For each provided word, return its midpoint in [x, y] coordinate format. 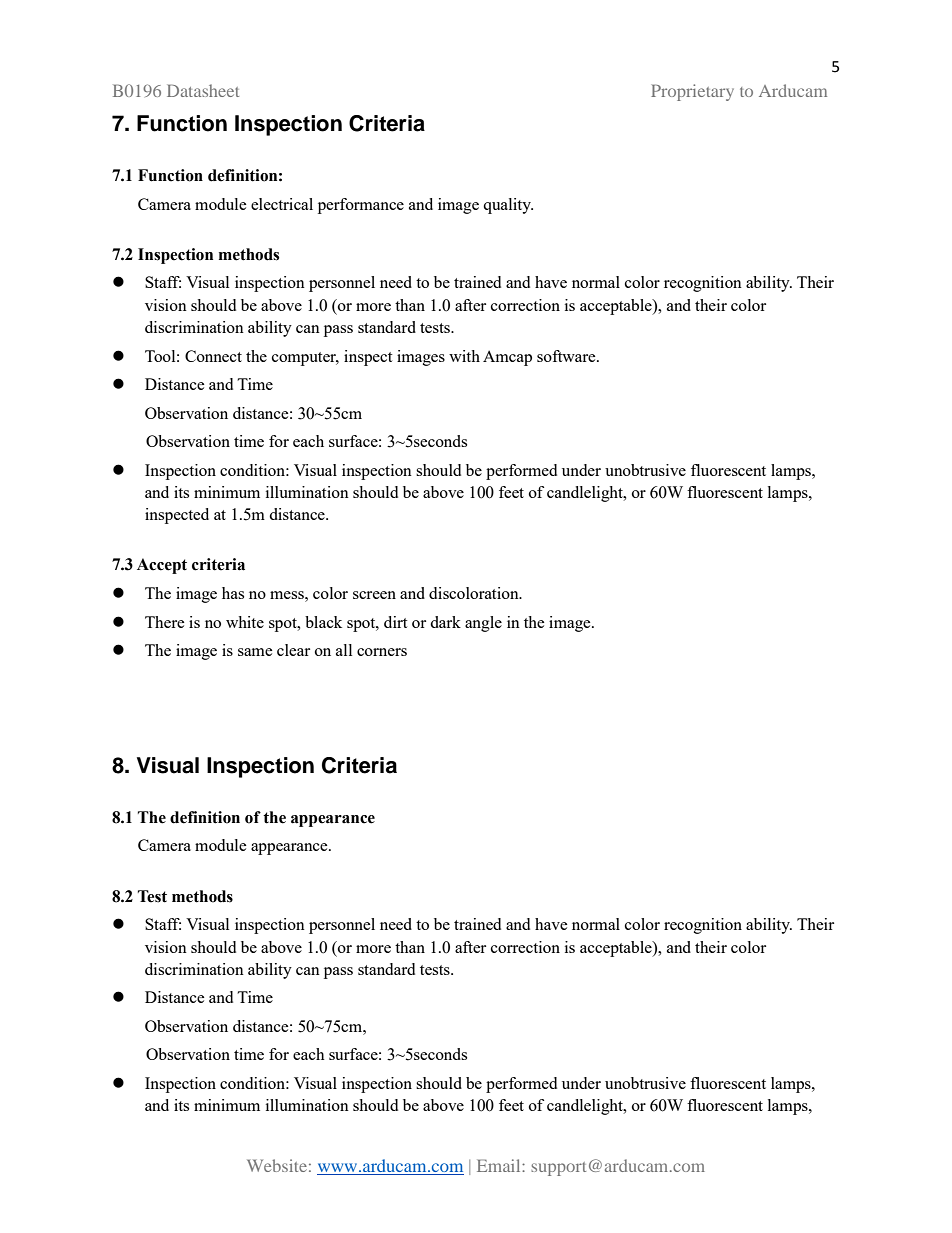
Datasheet [203, 90]
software [567, 356]
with [464, 356]
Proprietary [692, 92]
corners [382, 652]
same [255, 652]
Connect [213, 356]
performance [361, 206]
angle [483, 624]
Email [500, 1165]
